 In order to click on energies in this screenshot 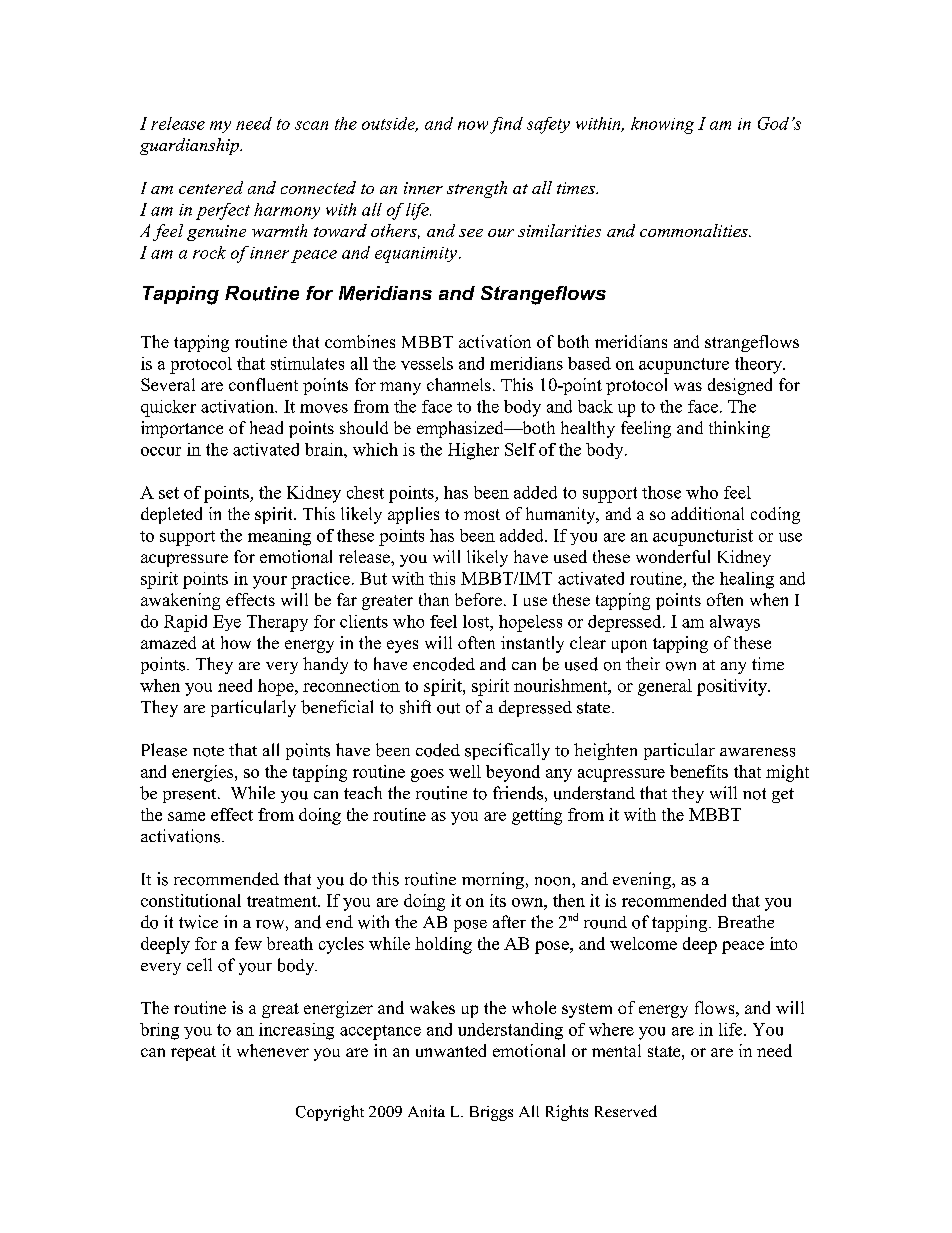, I will do `click(204, 773)`.
